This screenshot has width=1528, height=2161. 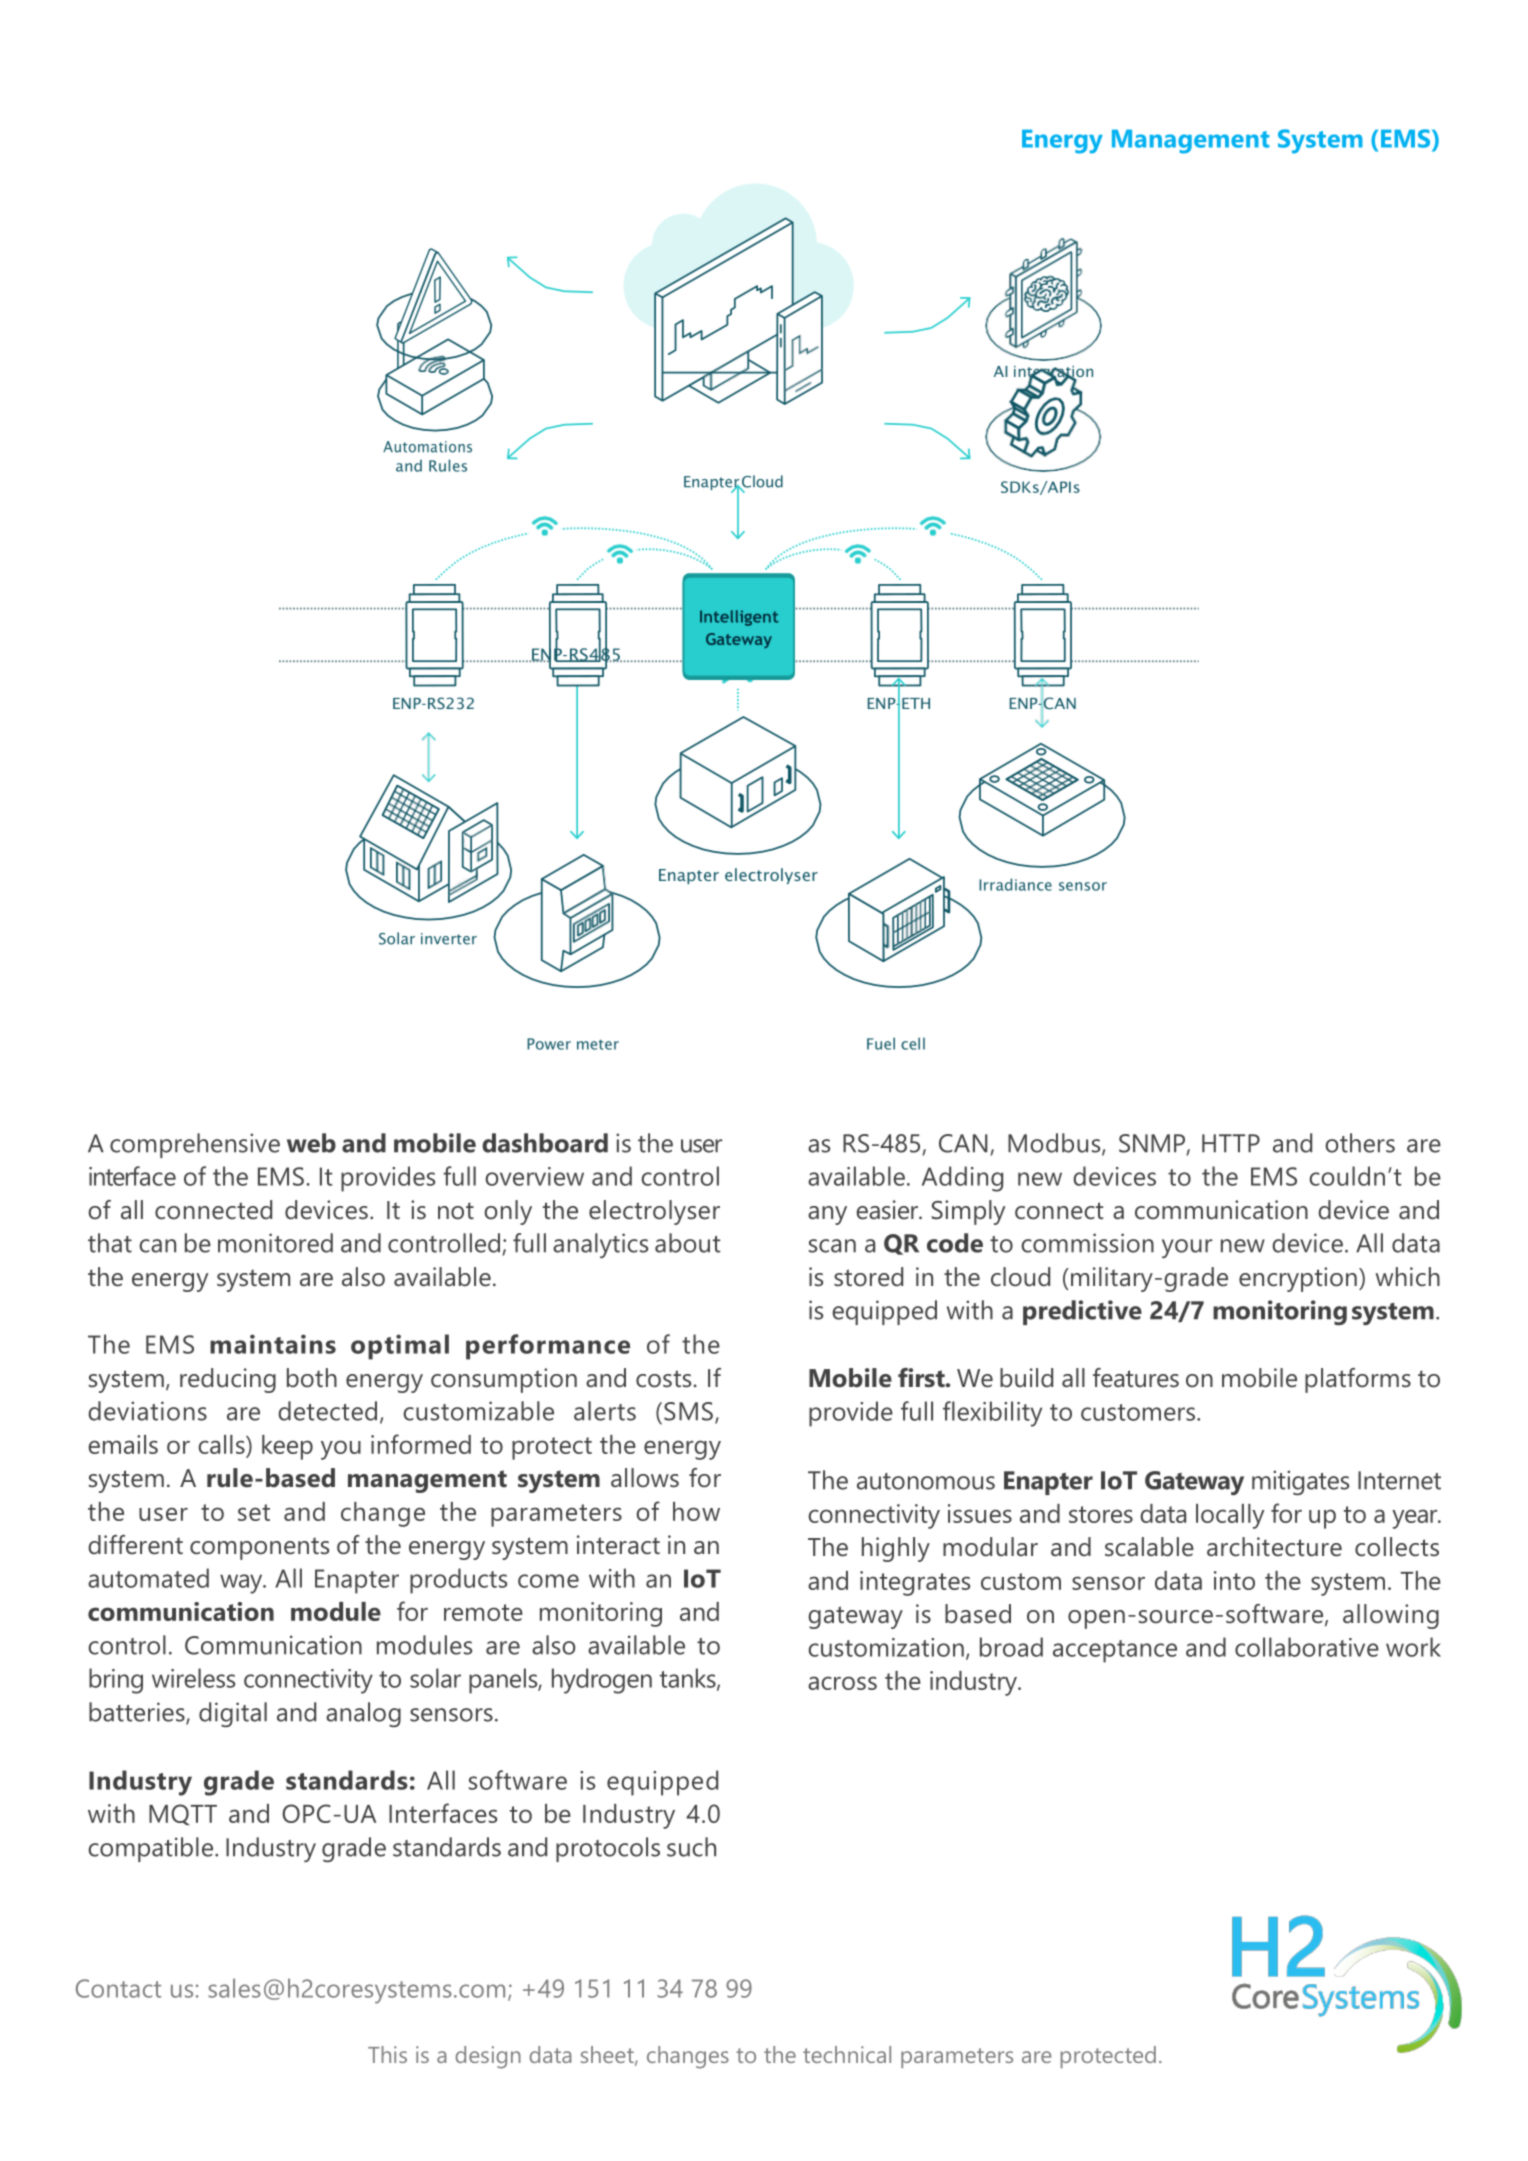 What do you see at coordinates (1015, 884) in the screenshot?
I see `Irradiance` at bounding box center [1015, 884].
